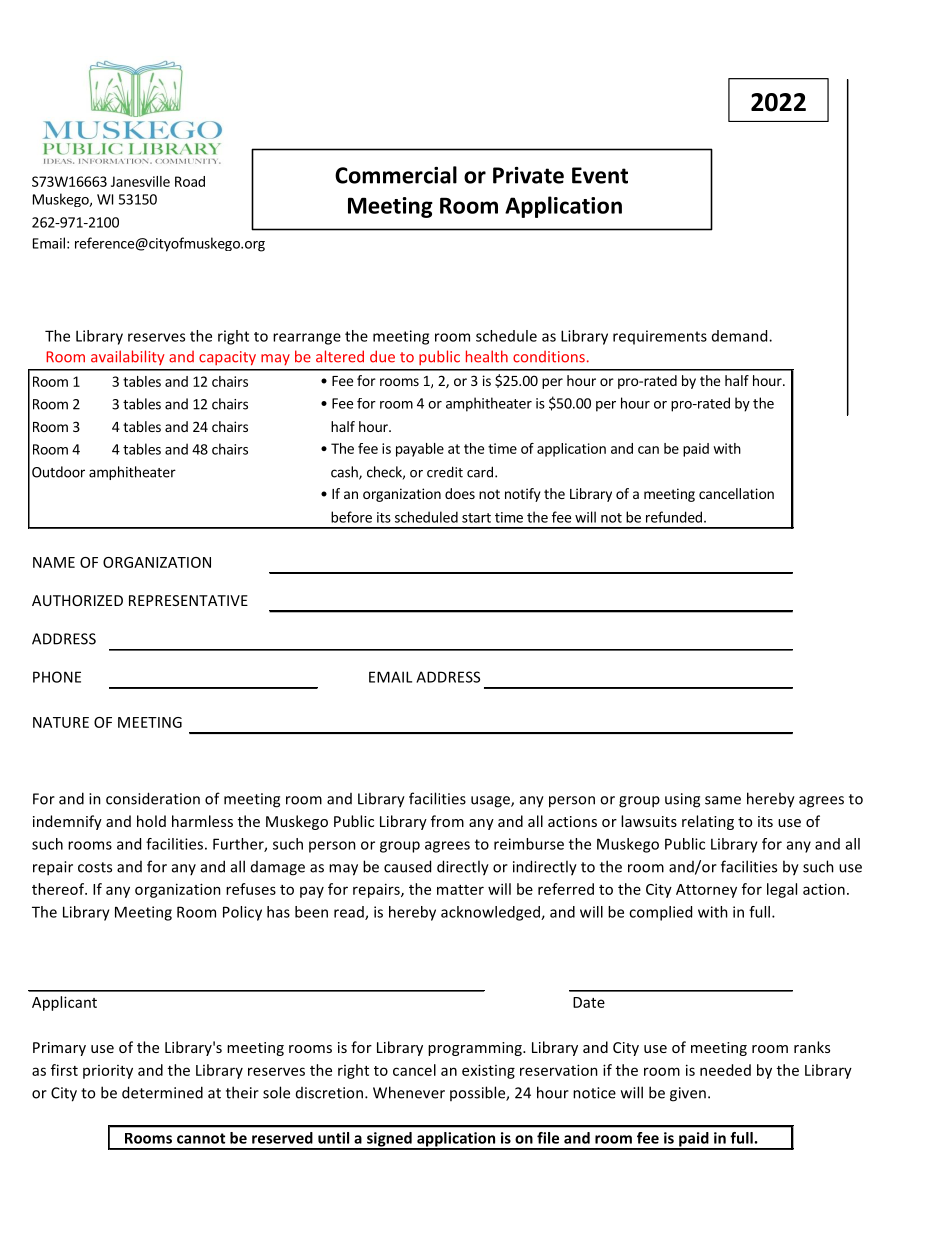 The image size is (952, 1233). What do you see at coordinates (600, 175) in the screenshot?
I see `Event` at bounding box center [600, 175].
